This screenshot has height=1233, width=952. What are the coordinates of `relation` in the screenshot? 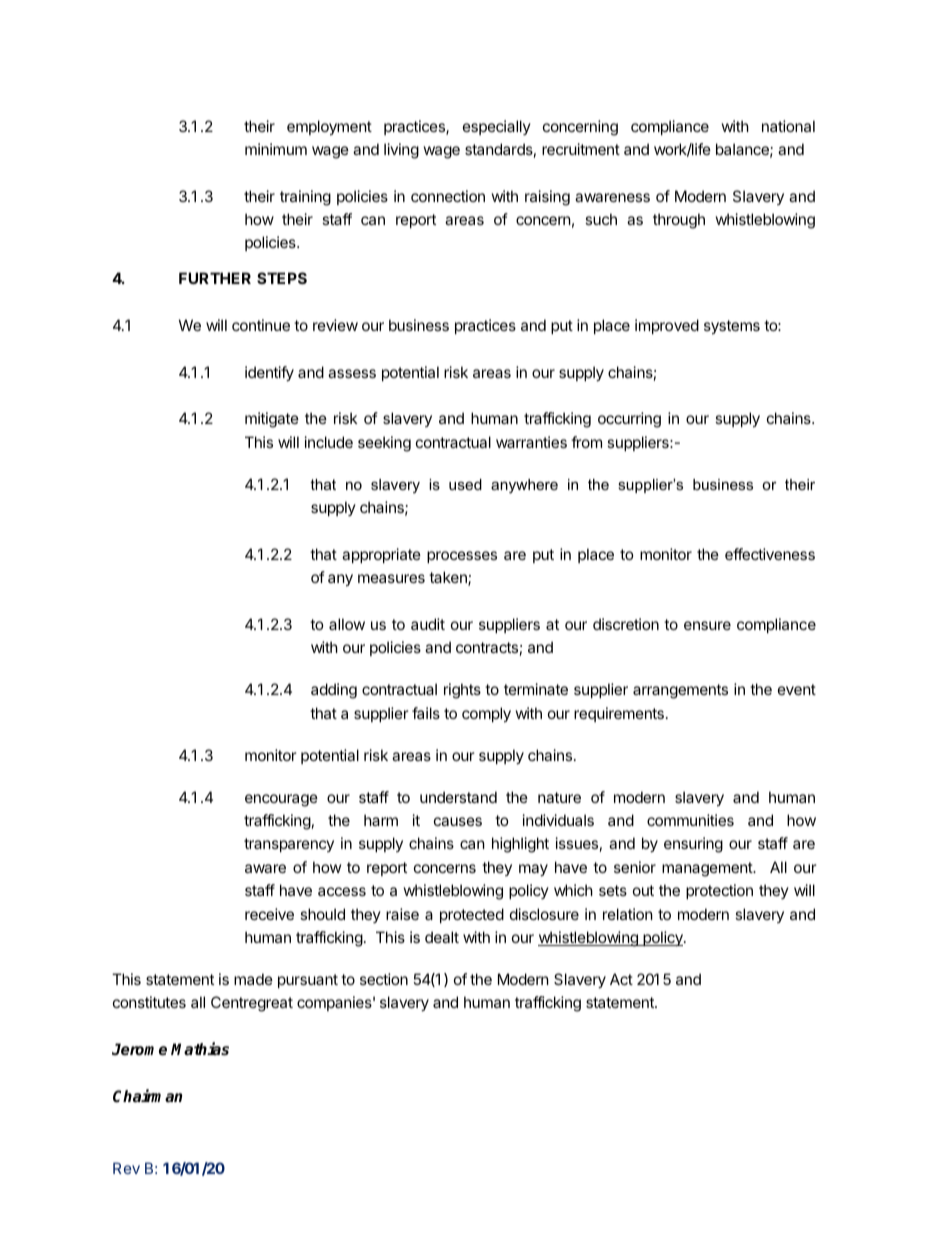 It's located at (628, 914).
